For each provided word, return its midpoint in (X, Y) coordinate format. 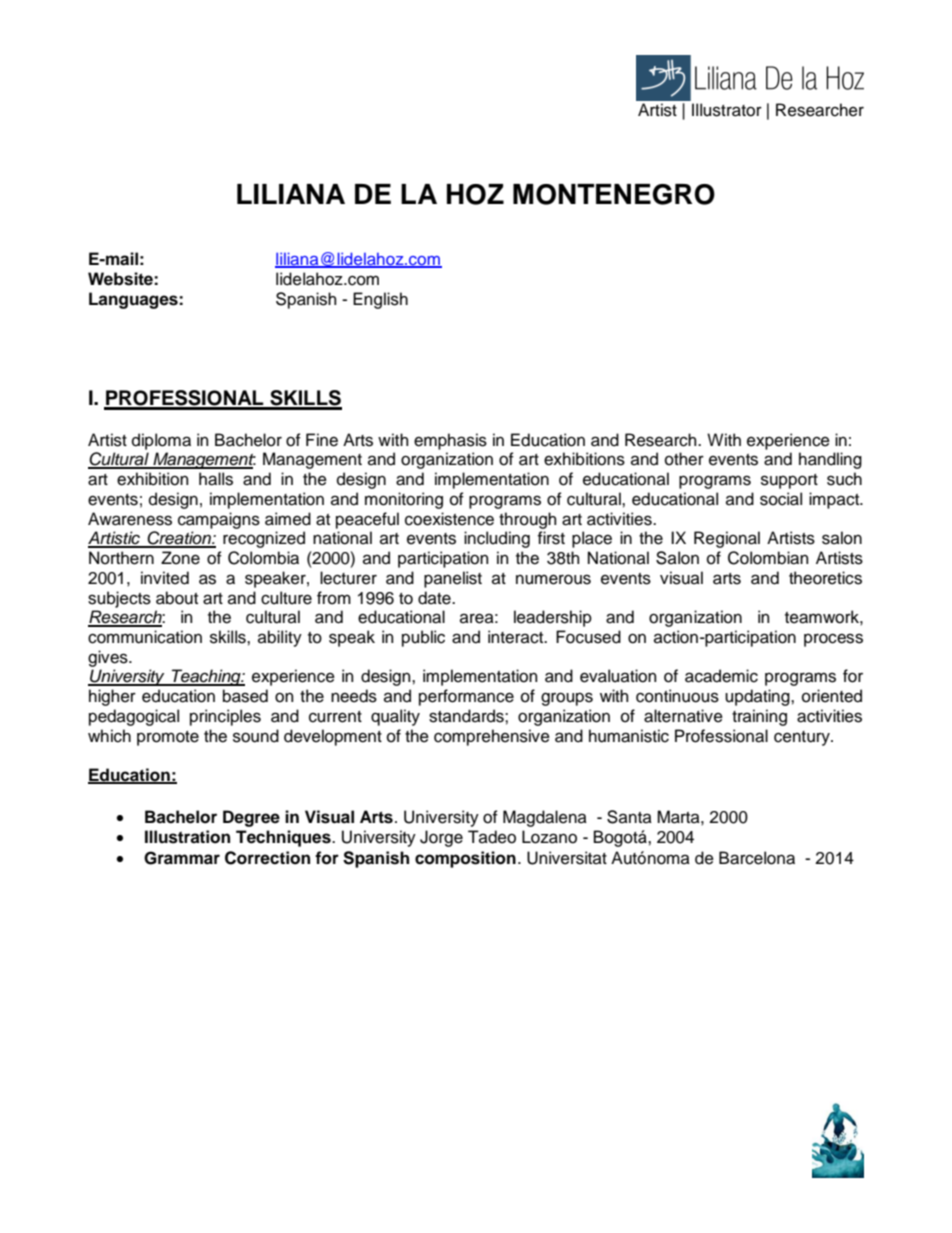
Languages (134, 300)
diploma (161, 441)
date (435, 598)
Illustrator (727, 110)
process (833, 640)
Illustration (187, 837)
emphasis (450, 441)
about (177, 598)
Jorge (441, 838)
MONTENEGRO (614, 194)
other (684, 459)
